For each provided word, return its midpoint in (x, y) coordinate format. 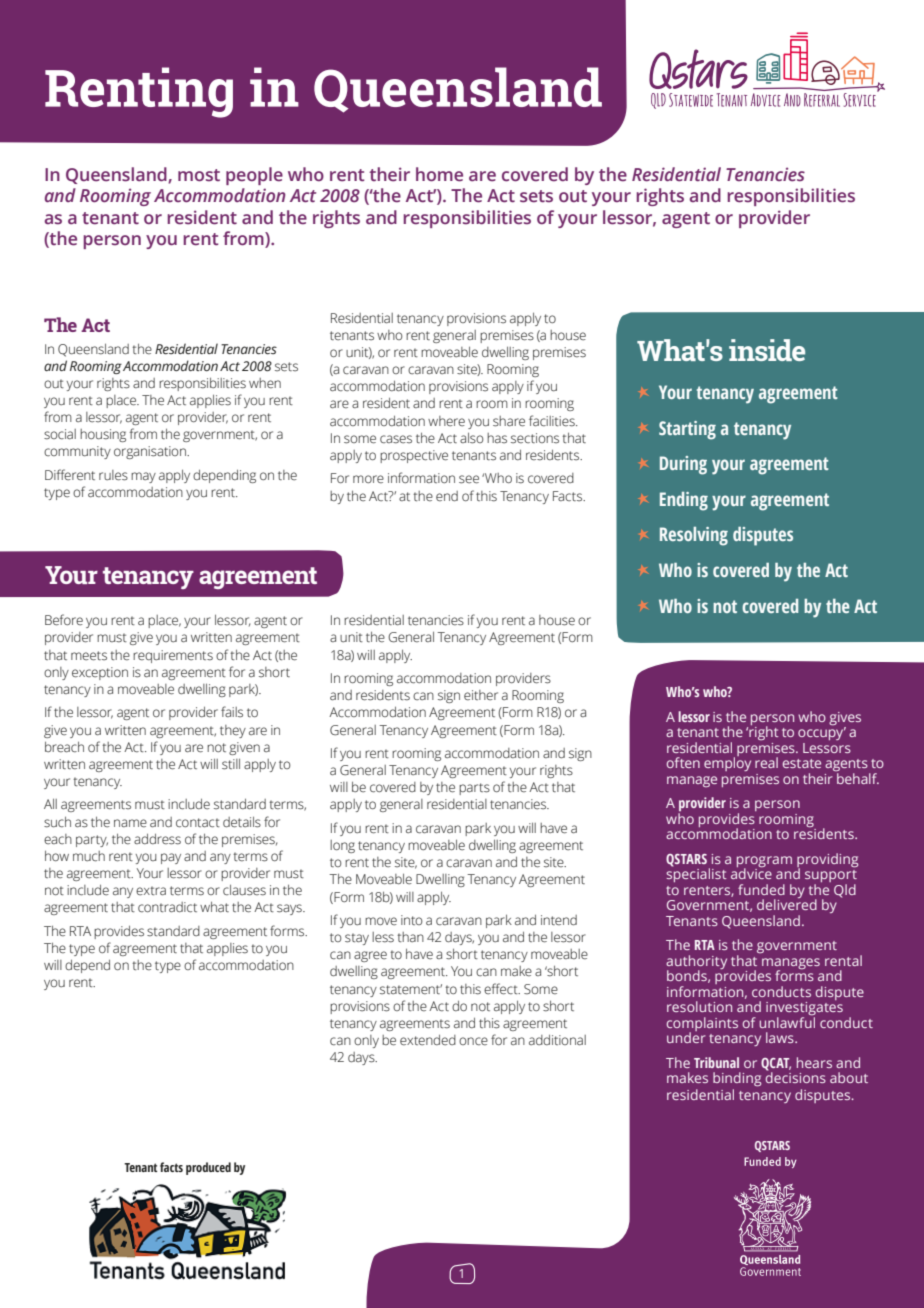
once (473, 1041)
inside (767, 350)
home (439, 174)
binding (737, 1079)
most (199, 175)
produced (208, 1168)
